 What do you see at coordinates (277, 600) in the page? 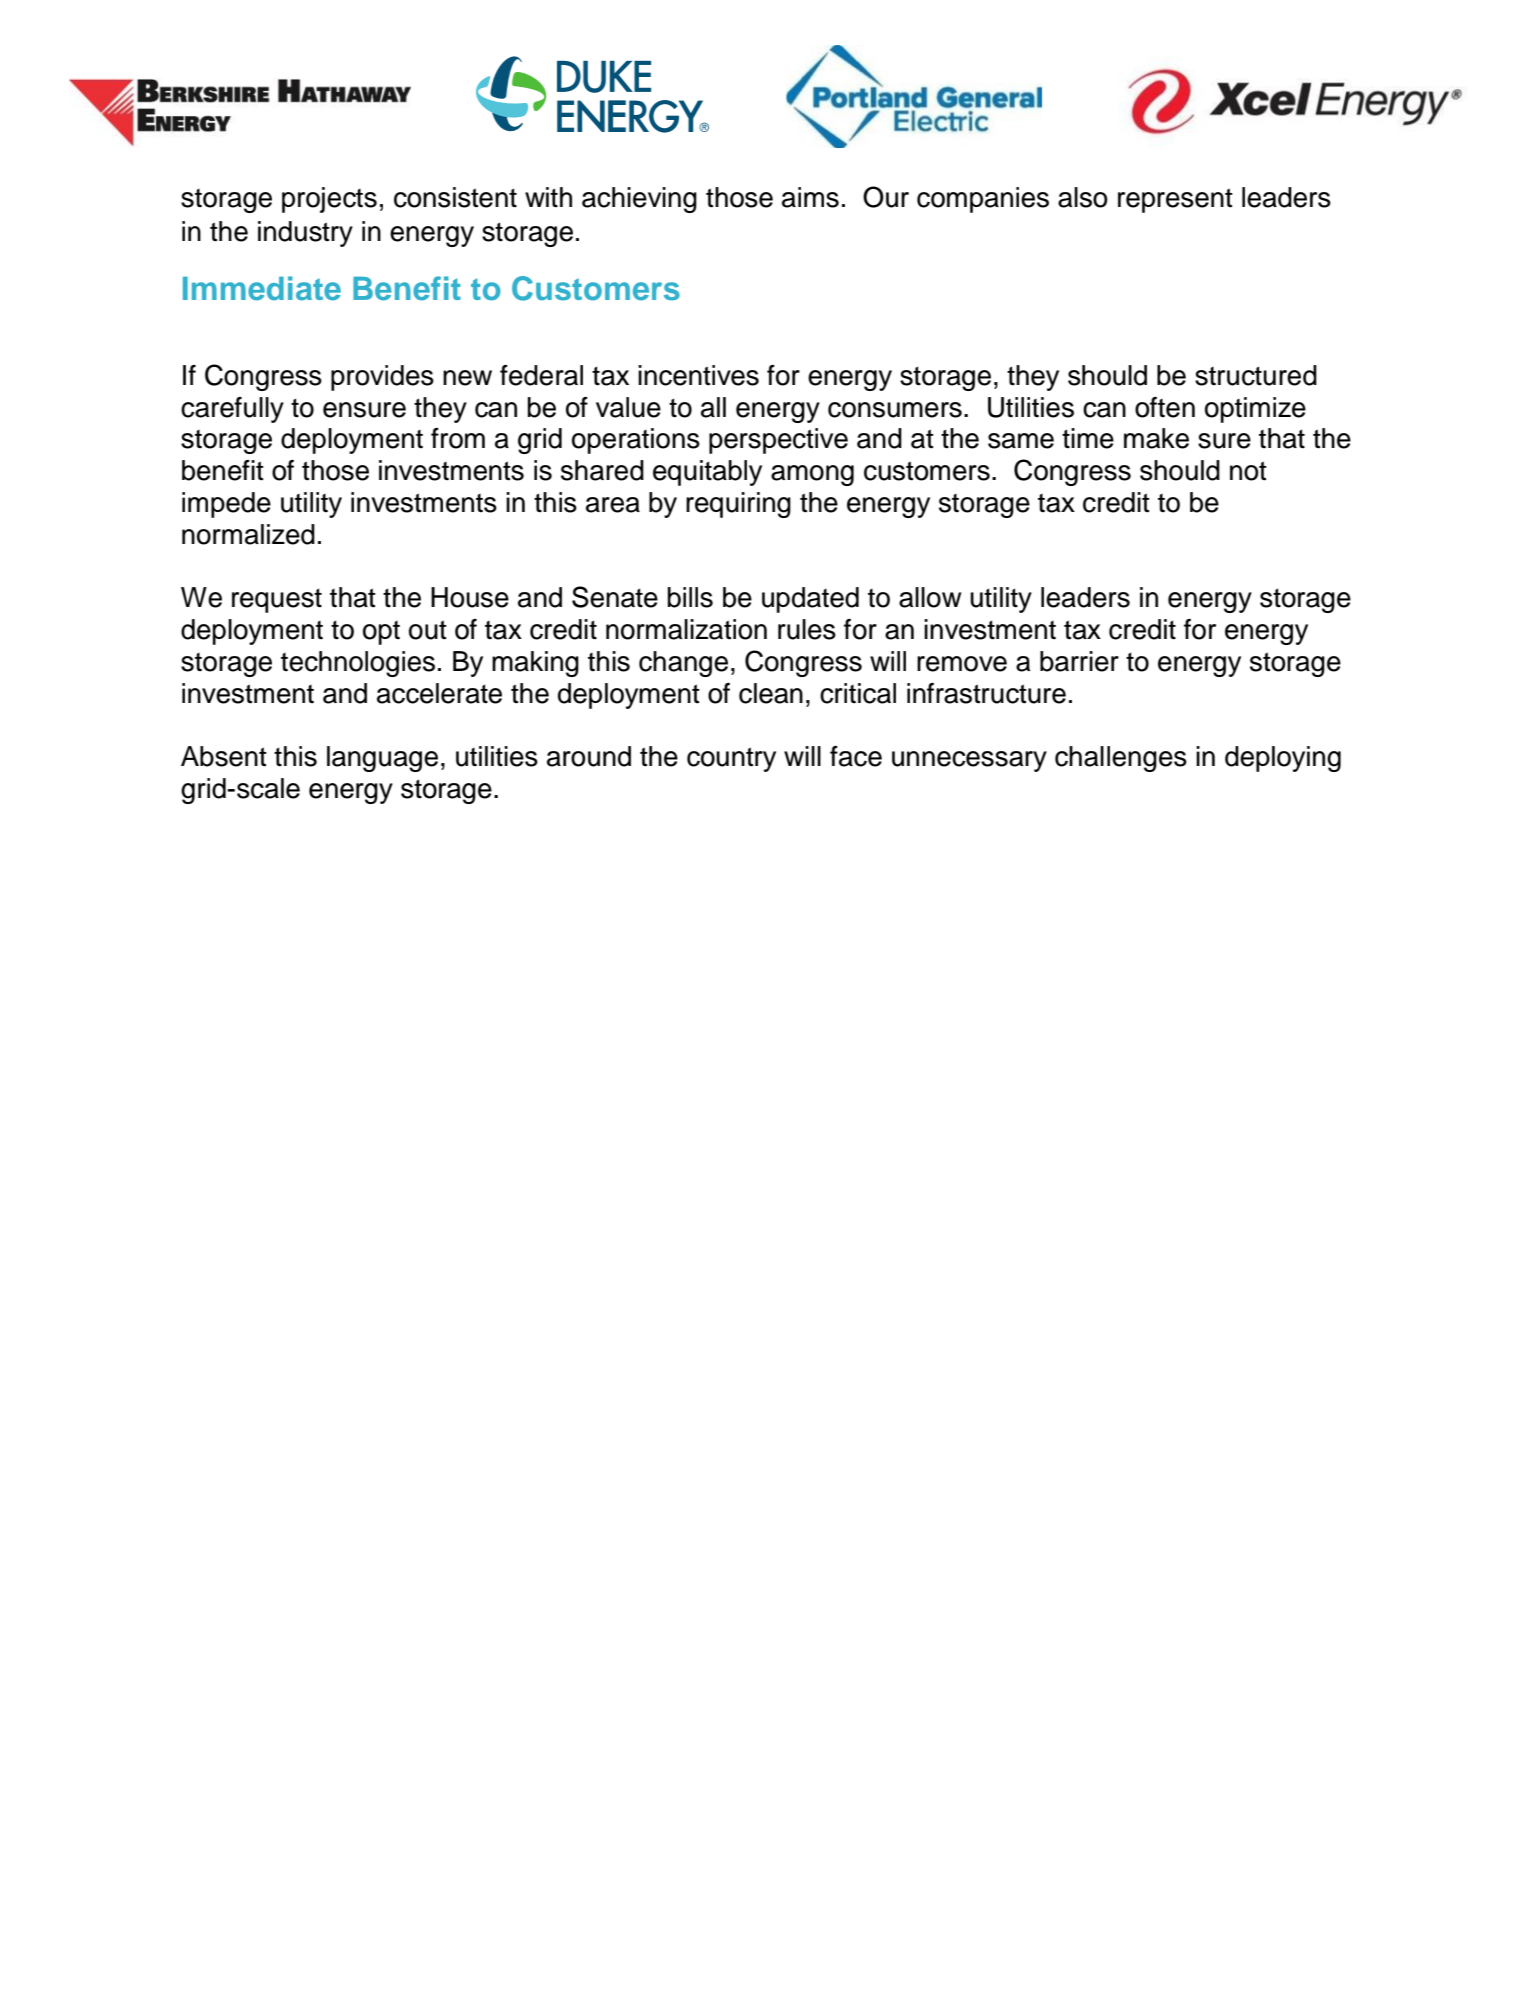
I see `request` at bounding box center [277, 600].
